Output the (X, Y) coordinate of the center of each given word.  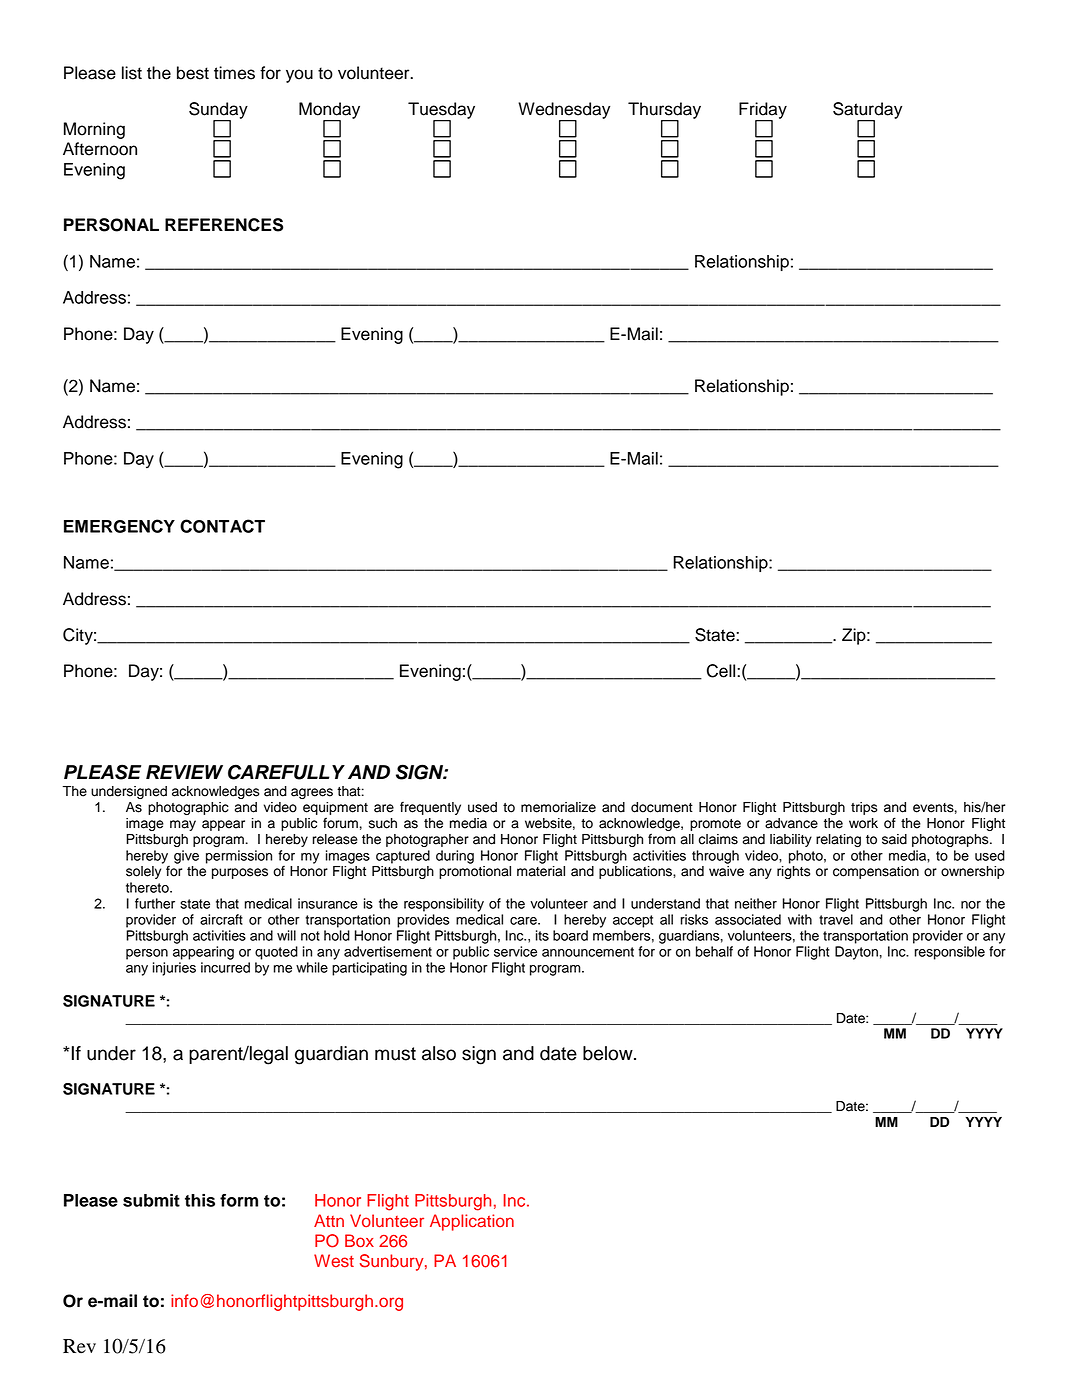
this (200, 1200)
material (541, 871)
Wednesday (564, 111)
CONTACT (222, 526)
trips (864, 808)
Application (472, 1222)
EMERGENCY (119, 526)
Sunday (218, 111)
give (186, 857)
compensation (876, 872)
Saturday (867, 111)
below (609, 1053)
